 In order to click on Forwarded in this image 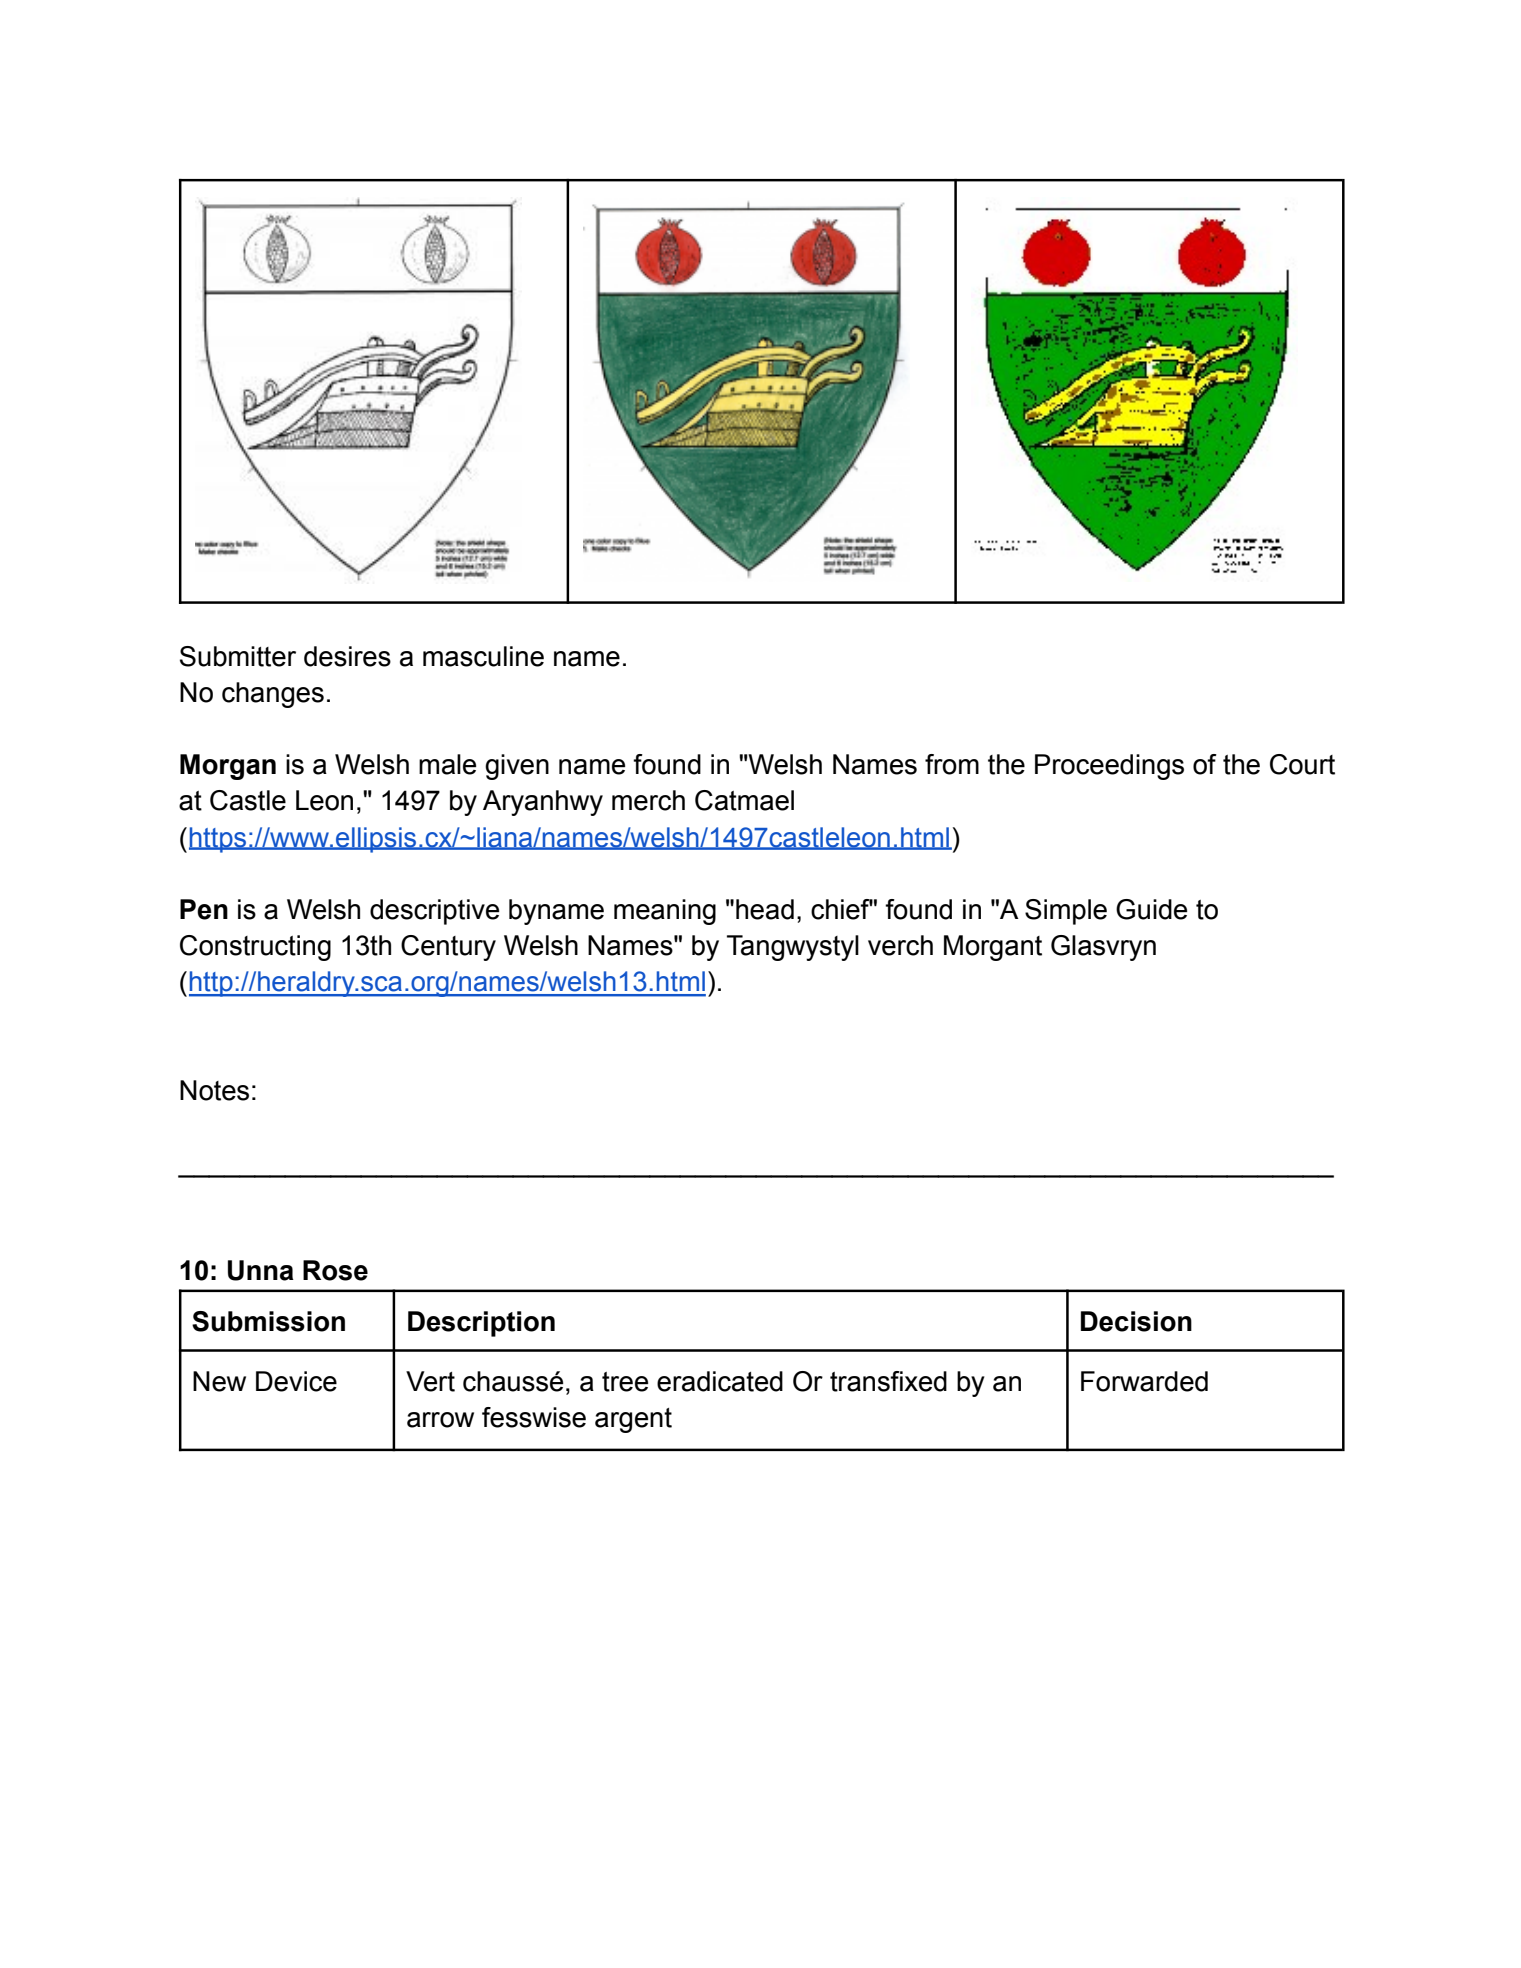, I will do `click(1144, 1381)`.
